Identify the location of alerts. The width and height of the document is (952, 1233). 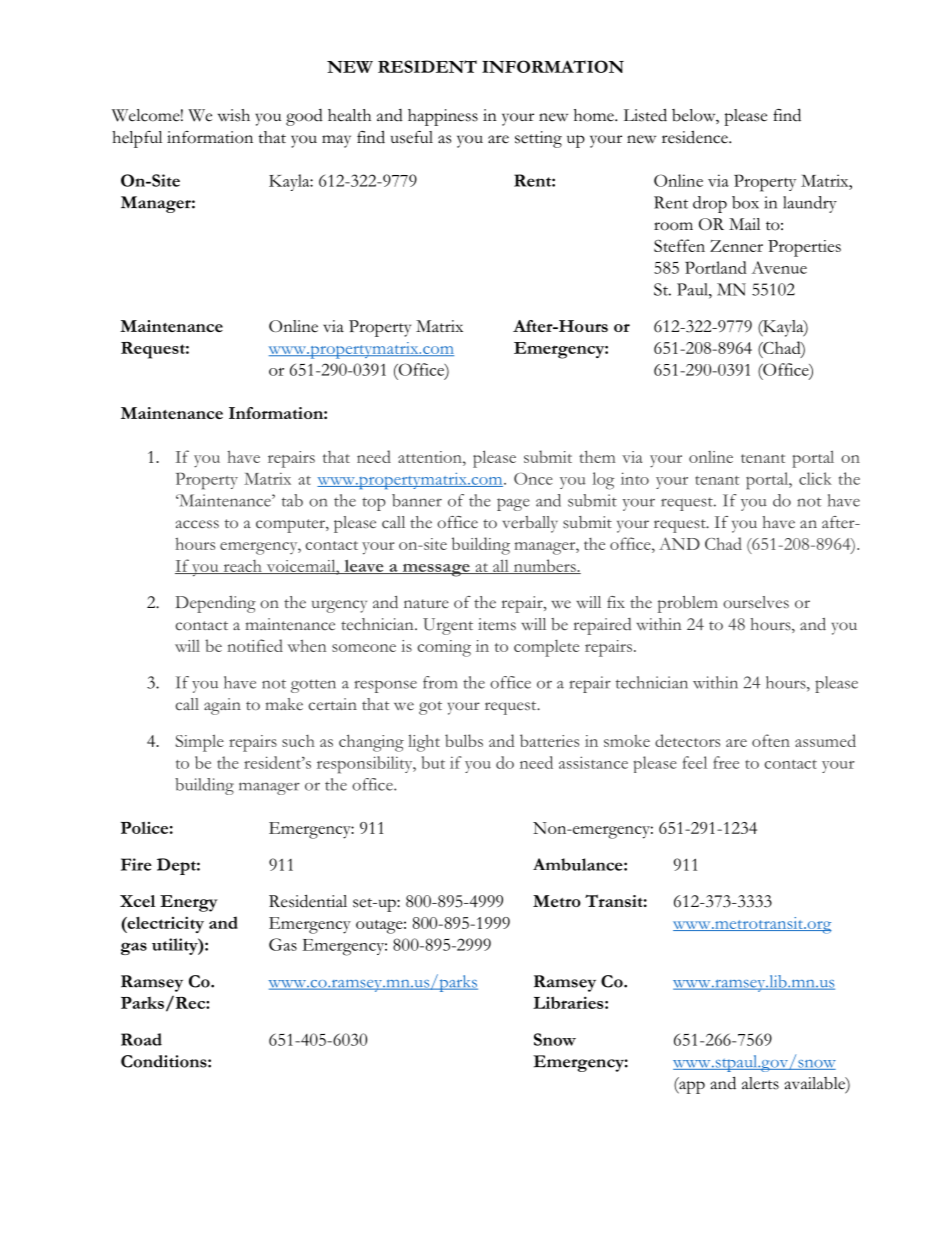
(760, 1083).
